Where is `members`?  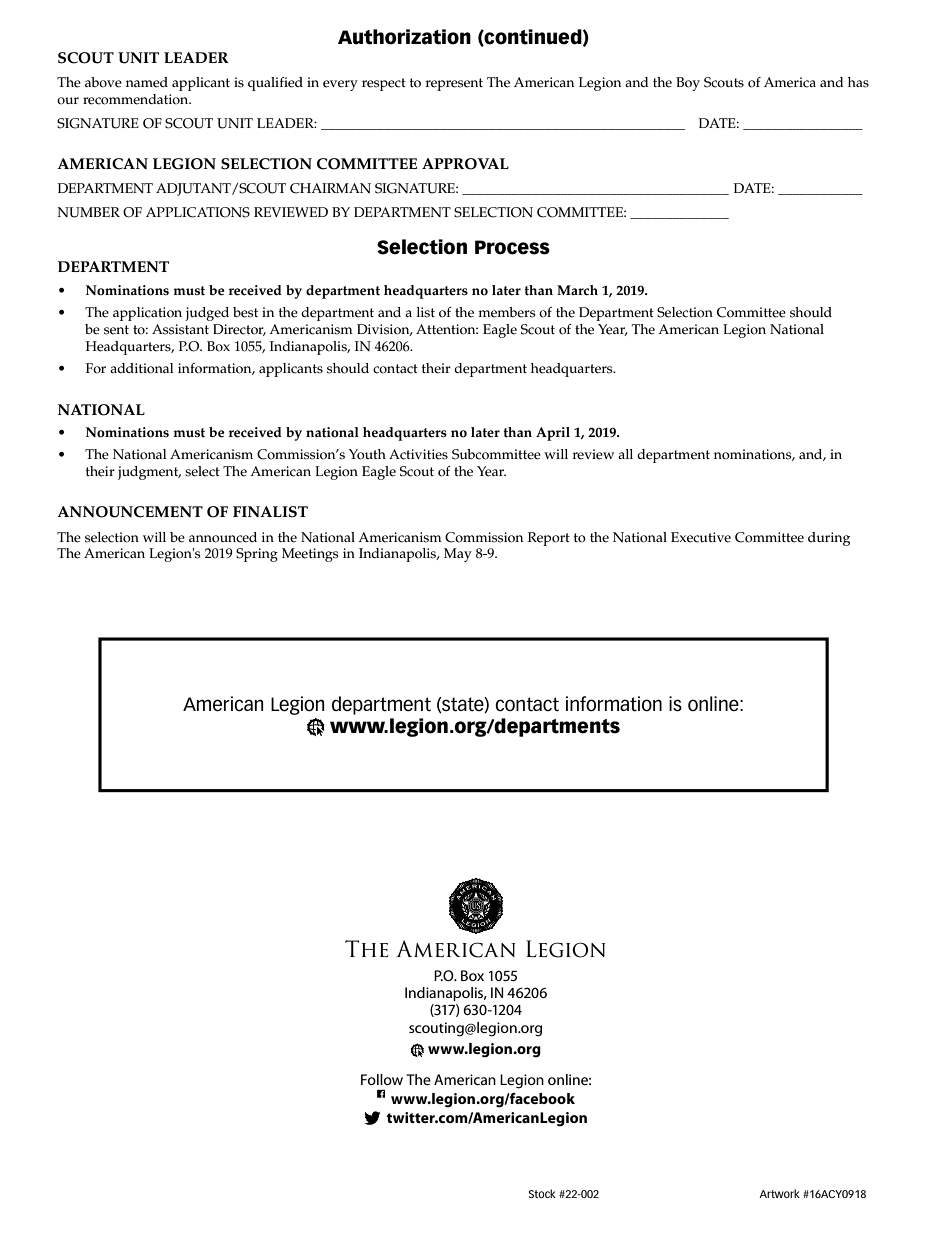 members is located at coordinates (506, 312).
